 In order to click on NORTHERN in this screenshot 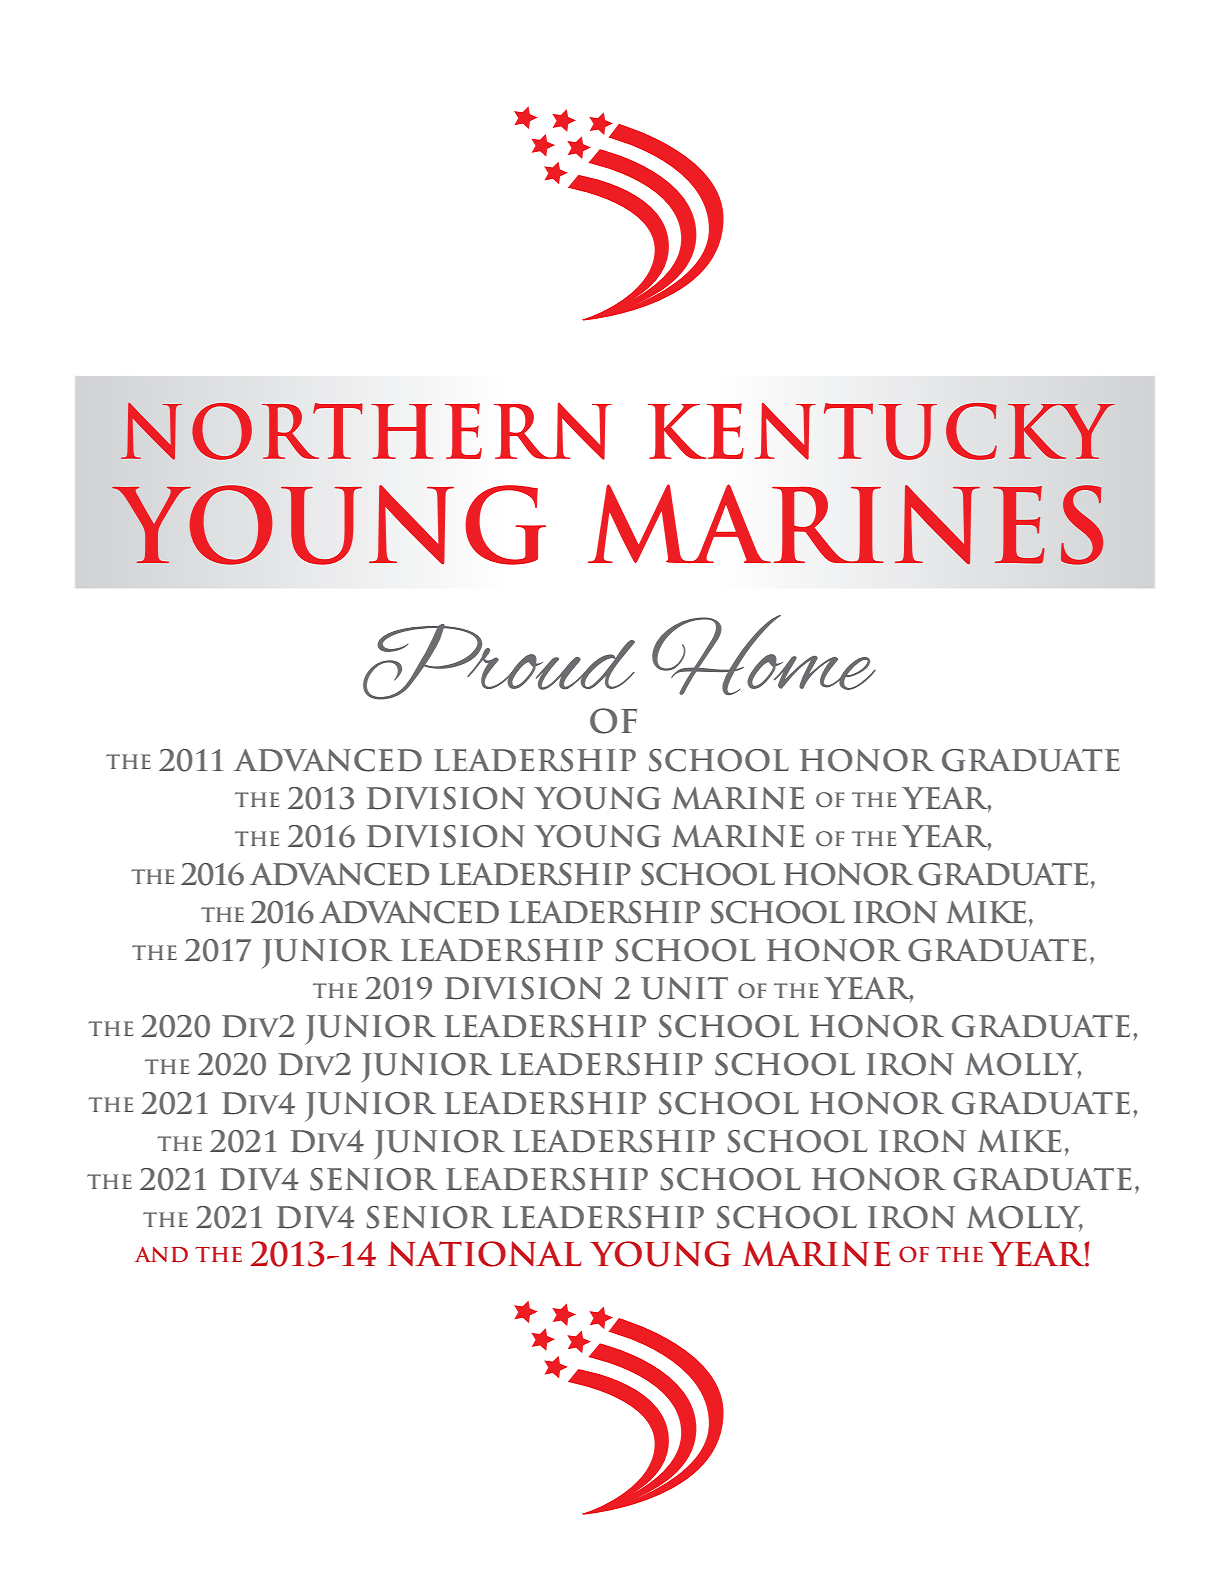, I will do `click(366, 431)`.
